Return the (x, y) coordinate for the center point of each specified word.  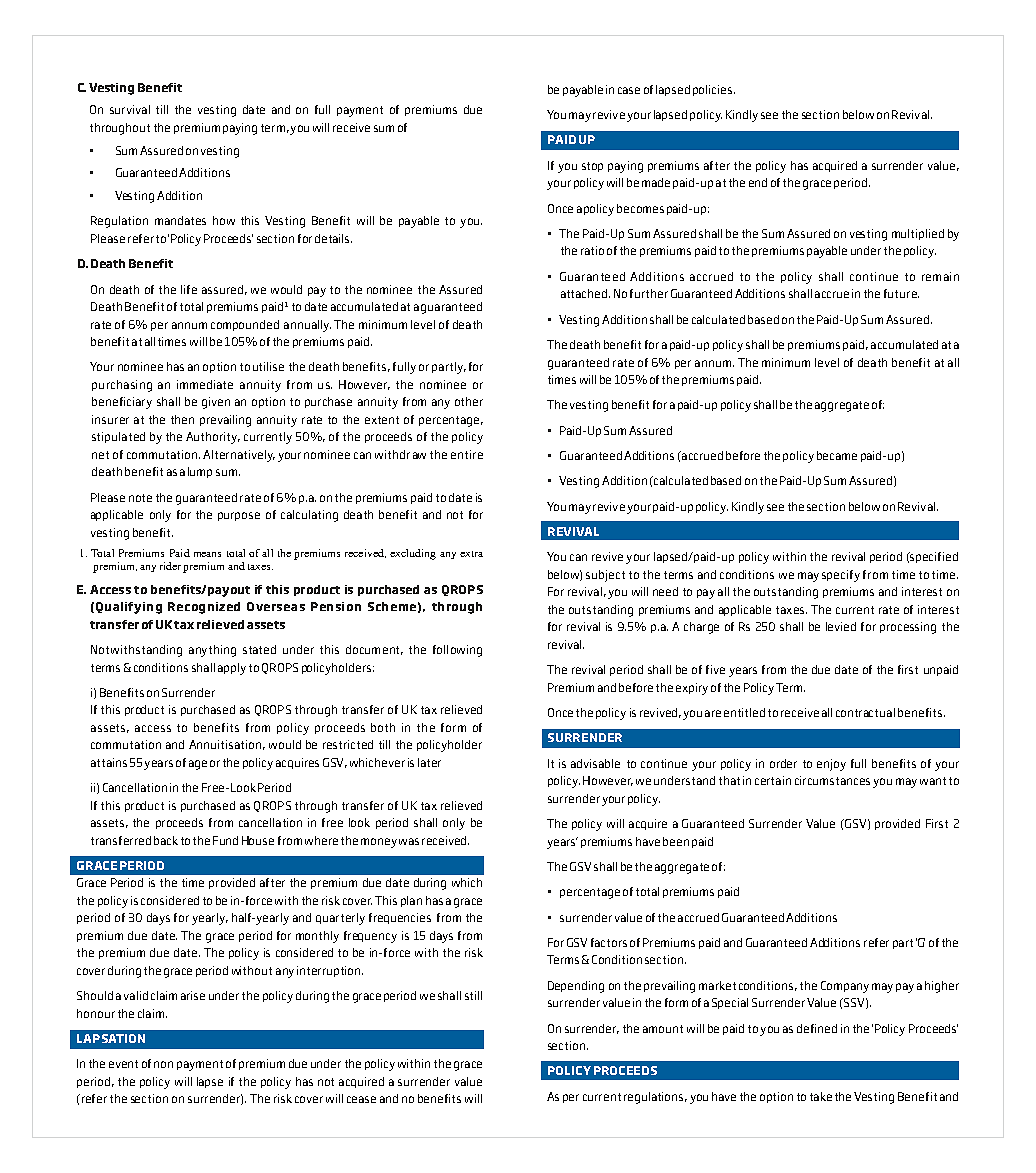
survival (130, 109)
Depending (576, 987)
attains (109, 762)
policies (714, 90)
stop (592, 167)
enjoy (831, 765)
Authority (213, 438)
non (163, 1064)
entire (467, 454)
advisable (595, 763)
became (837, 455)
